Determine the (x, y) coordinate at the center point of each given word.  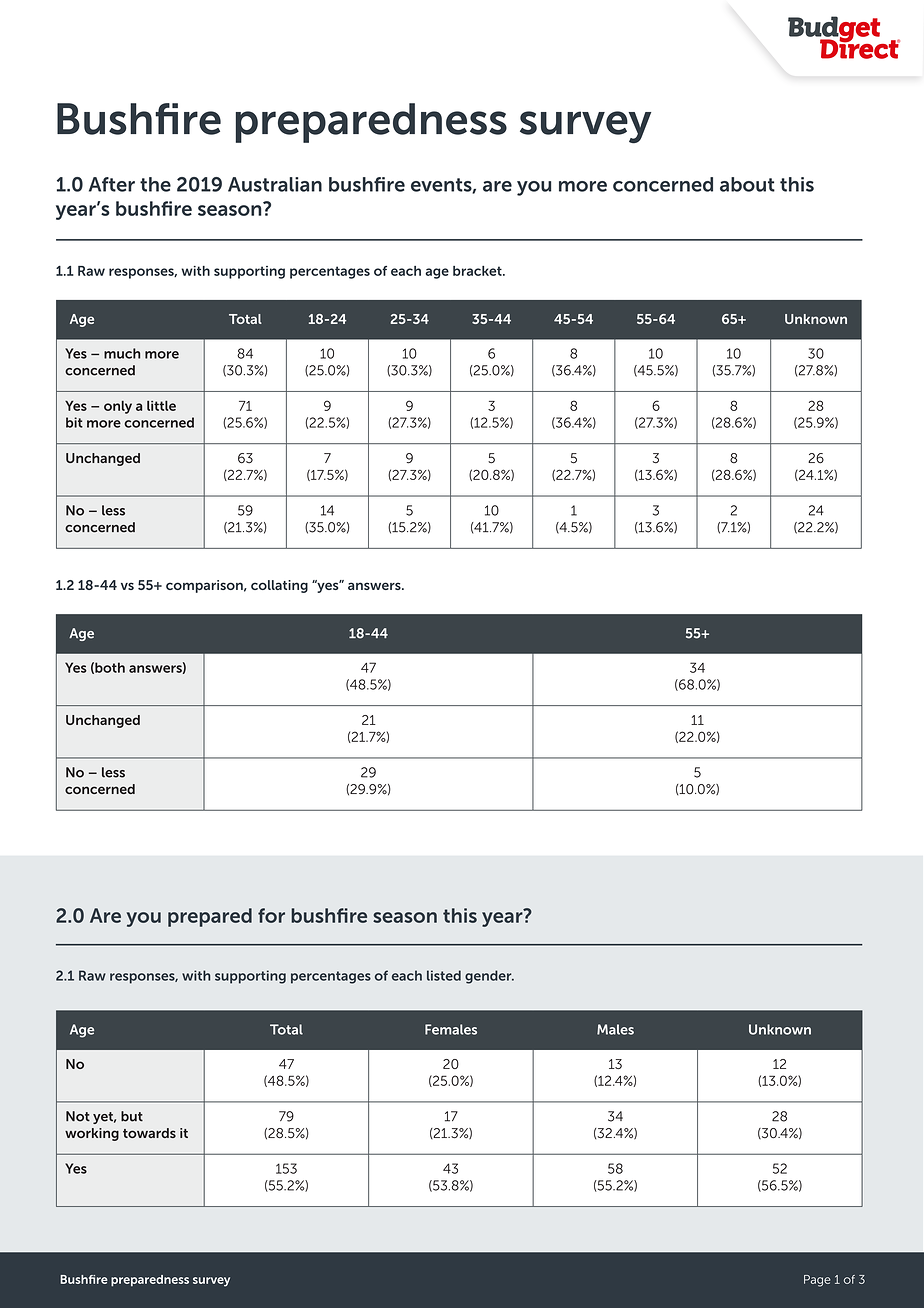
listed (444, 975)
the (155, 184)
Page (817, 1281)
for (271, 915)
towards (149, 1133)
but (132, 1116)
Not (78, 1116)
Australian (275, 184)
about (747, 184)
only (118, 407)
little (161, 406)
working (92, 1134)
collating (279, 586)
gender (489, 977)
